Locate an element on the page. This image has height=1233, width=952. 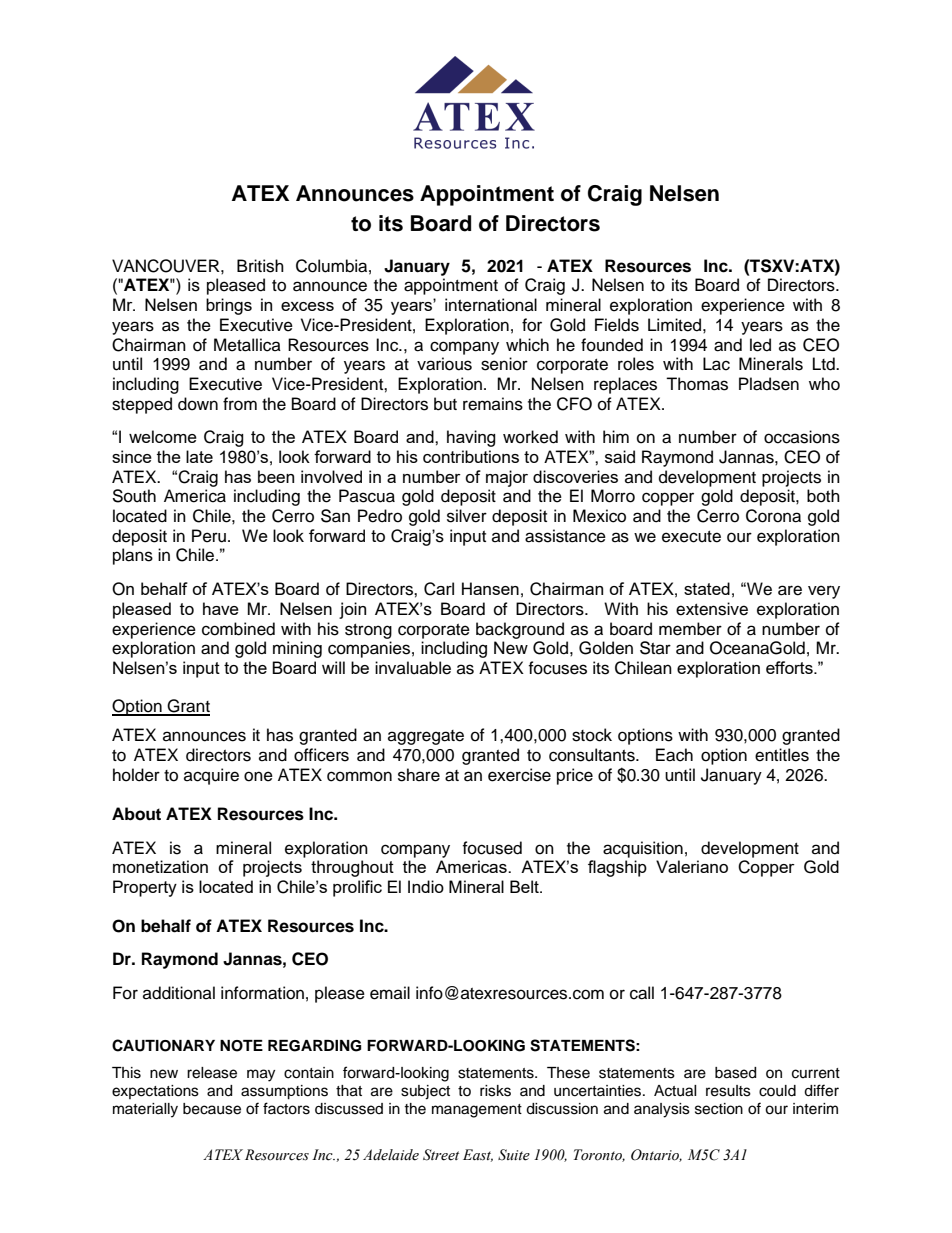
Belt is located at coordinates (525, 886).
